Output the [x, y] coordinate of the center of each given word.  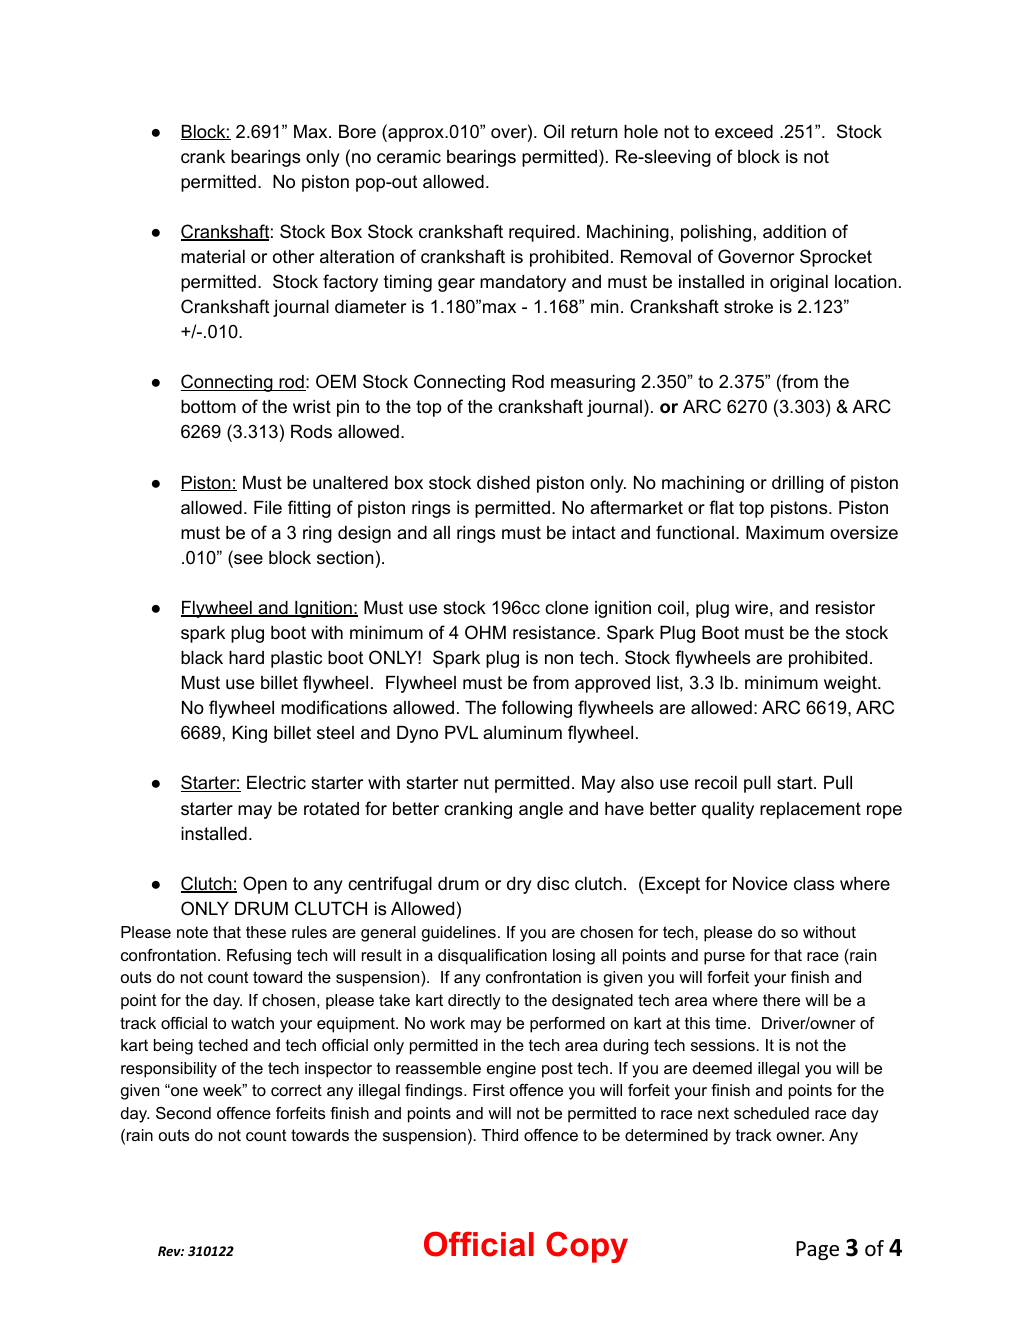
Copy [587, 1247]
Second [183, 1113]
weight [851, 684]
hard [246, 658]
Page [817, 1250]
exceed [744, 132]
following [537, 709]
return [594, 132]
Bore [357, 132]
